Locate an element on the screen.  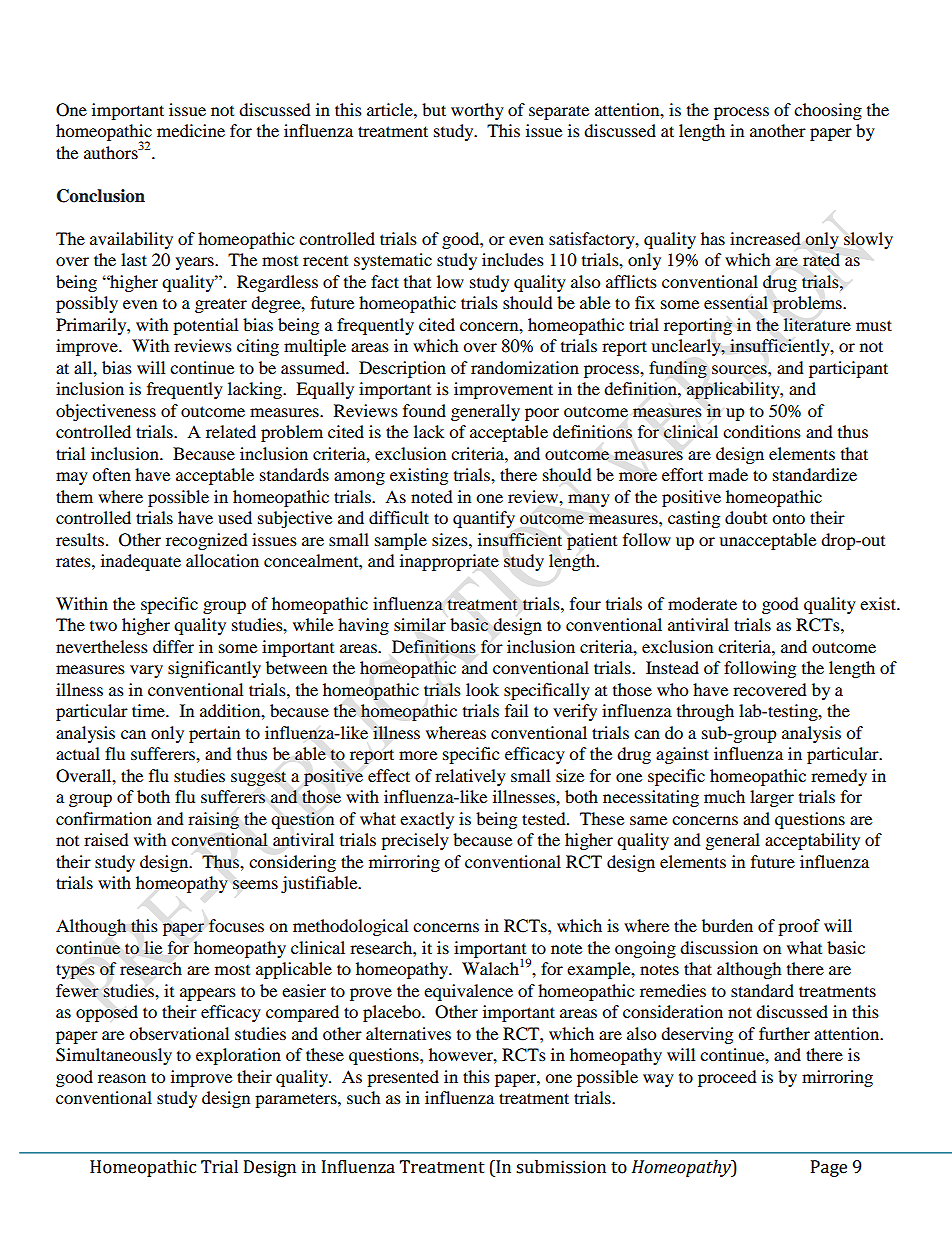
conditions is located at coordinates (762, 431).
